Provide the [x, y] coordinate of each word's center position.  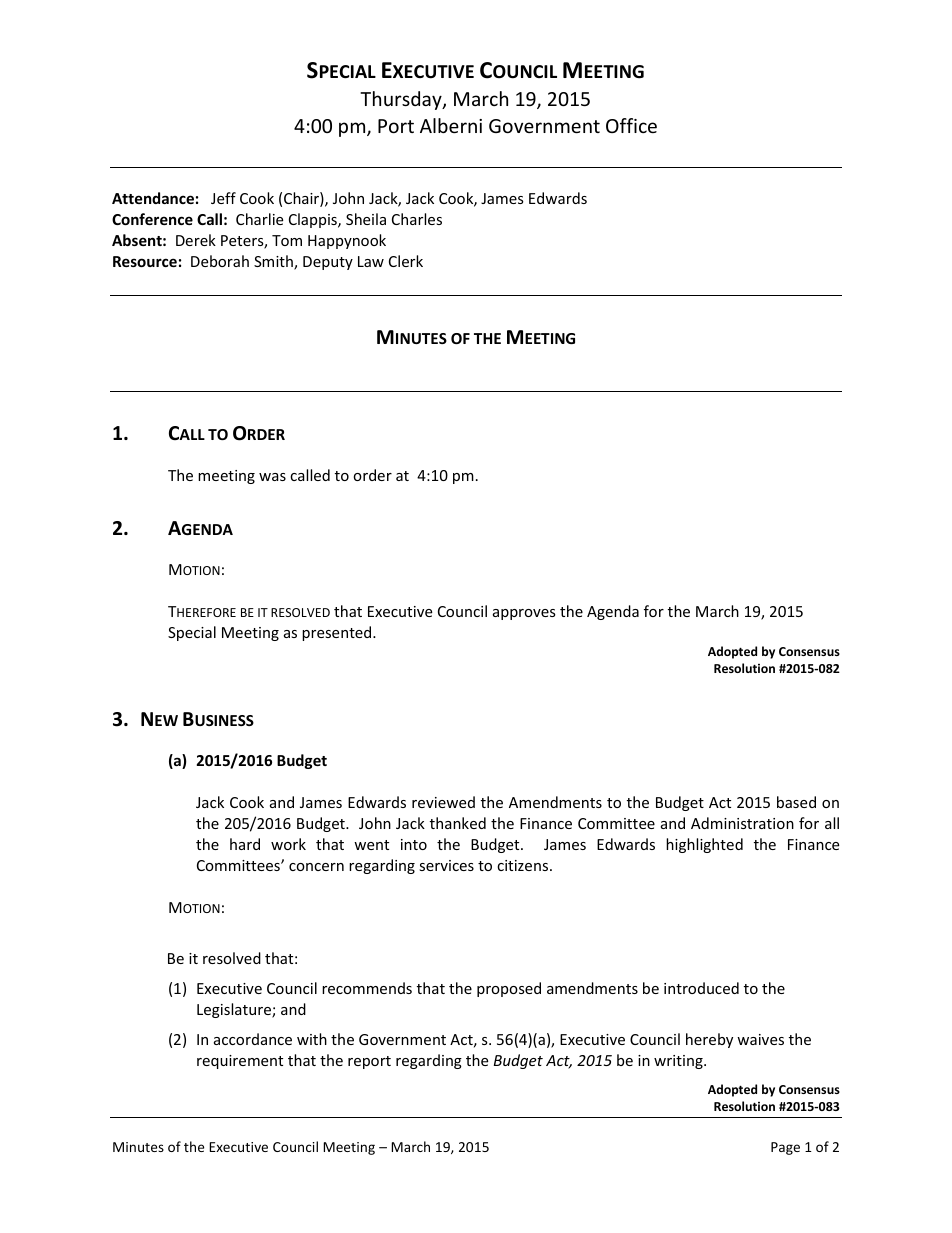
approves [524, 614]
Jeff [223, 198]
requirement [240, 1062]
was [272, 477]
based [796, 802]
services [446, 865]
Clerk [406, 261]
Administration [742, 823]
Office [631, 125]
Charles [417, 219]
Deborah [220, 261]
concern [316, 867]
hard [245, 844]
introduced [701, 988]
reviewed [443, 802]
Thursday [402, 100]
